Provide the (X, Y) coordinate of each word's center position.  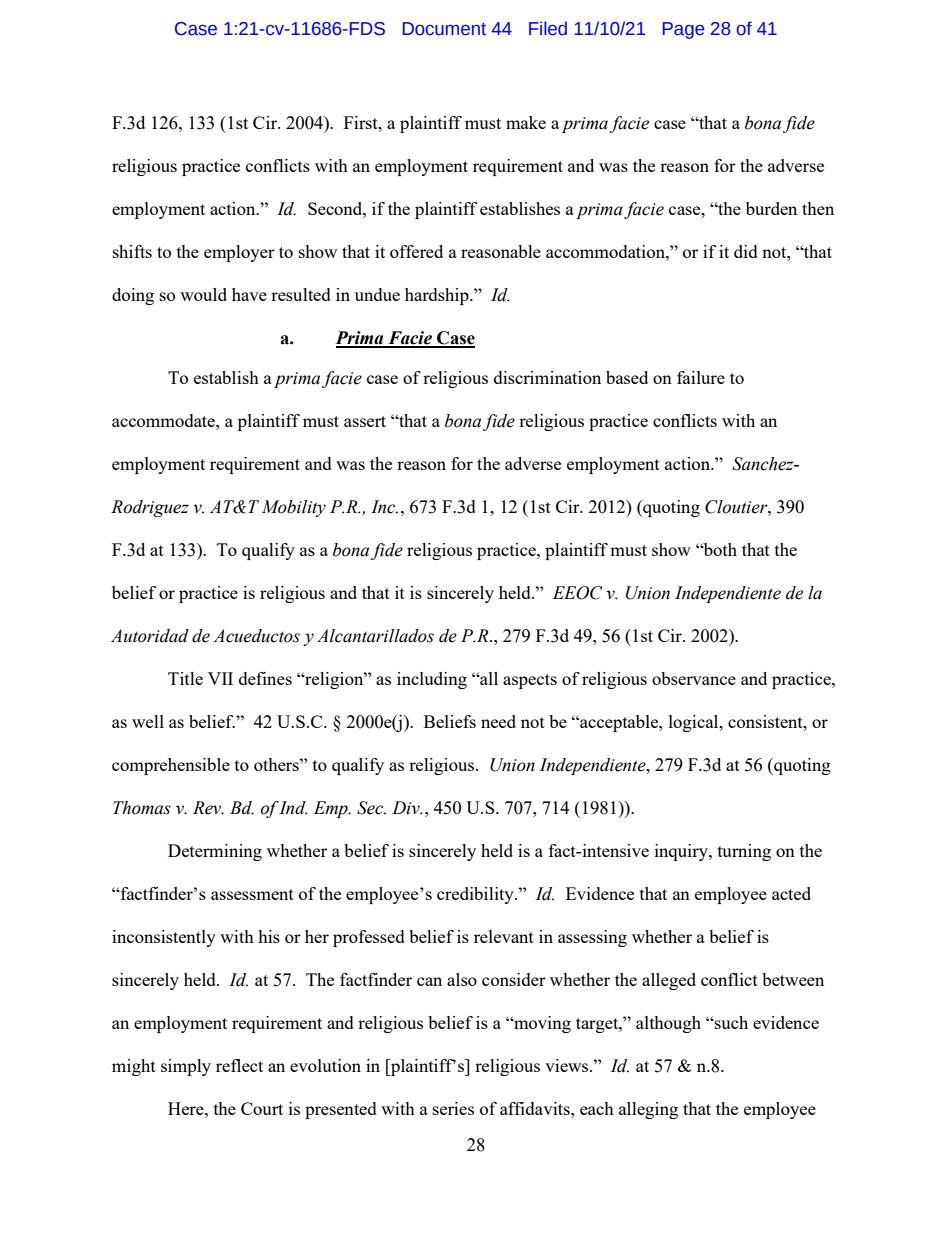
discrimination (547, 377)
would (203, 294)
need (498, 721)
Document (444, 29)
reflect (239, 1065)
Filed (548, 28)
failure (701, 377)
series (453, 1108)
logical (695, 723)
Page (683, 30)
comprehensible (171, 766)
